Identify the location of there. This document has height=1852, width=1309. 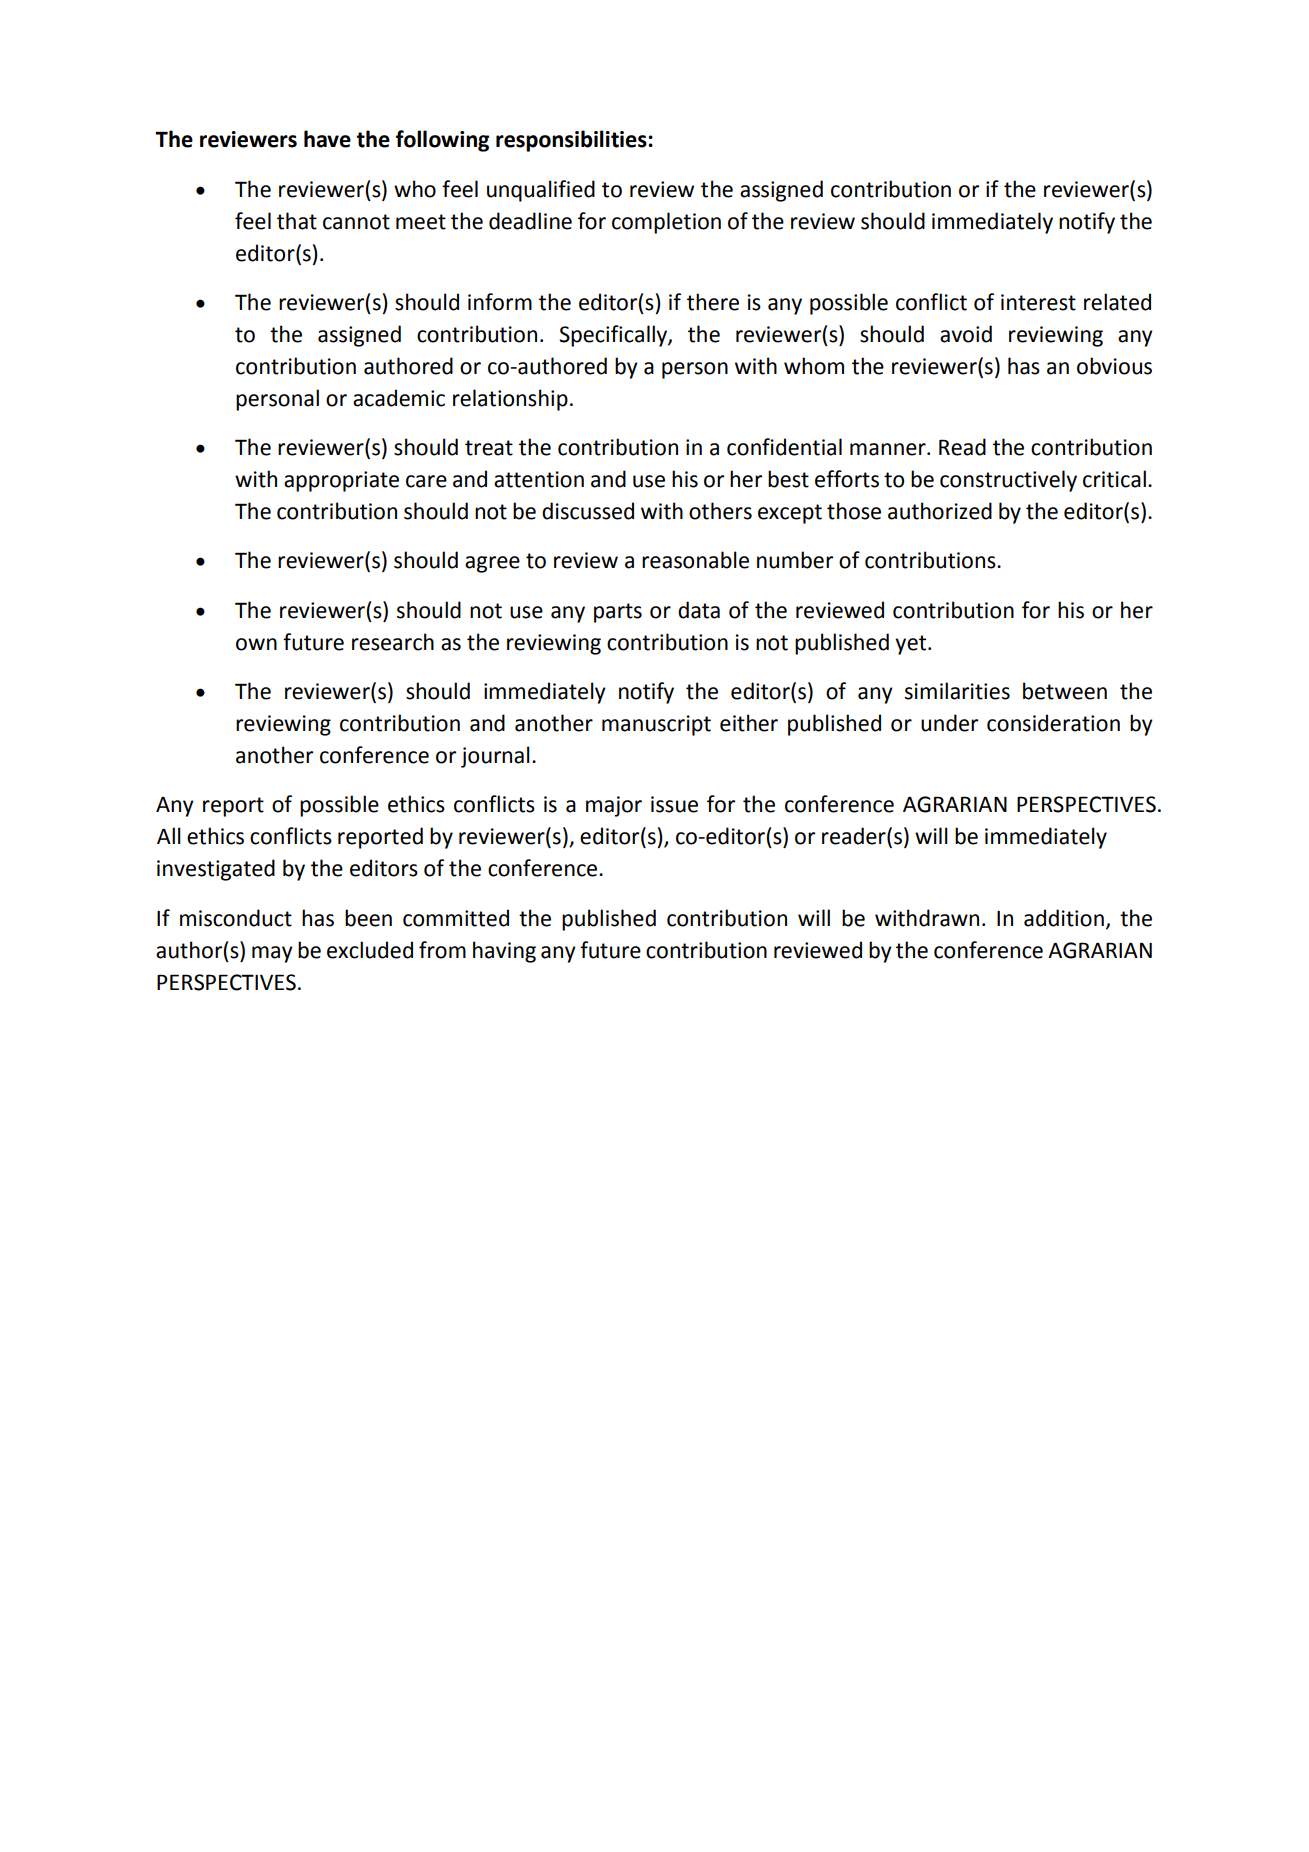
(713, 302).
